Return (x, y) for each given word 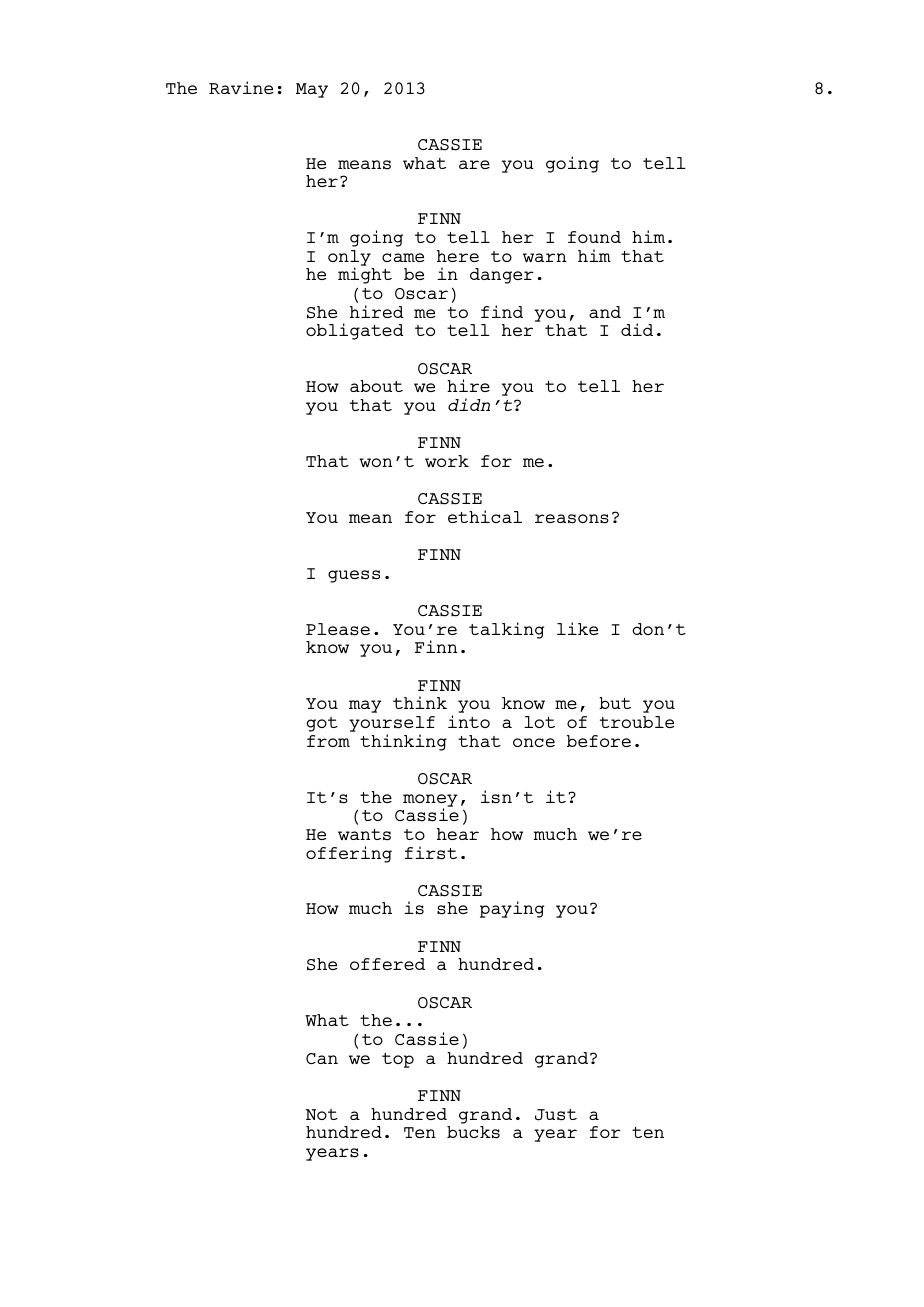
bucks (473, 1132)
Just (556, 1115)
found (594, 237)
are (474, 164)
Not (322, 1114)
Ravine (241, 87)
